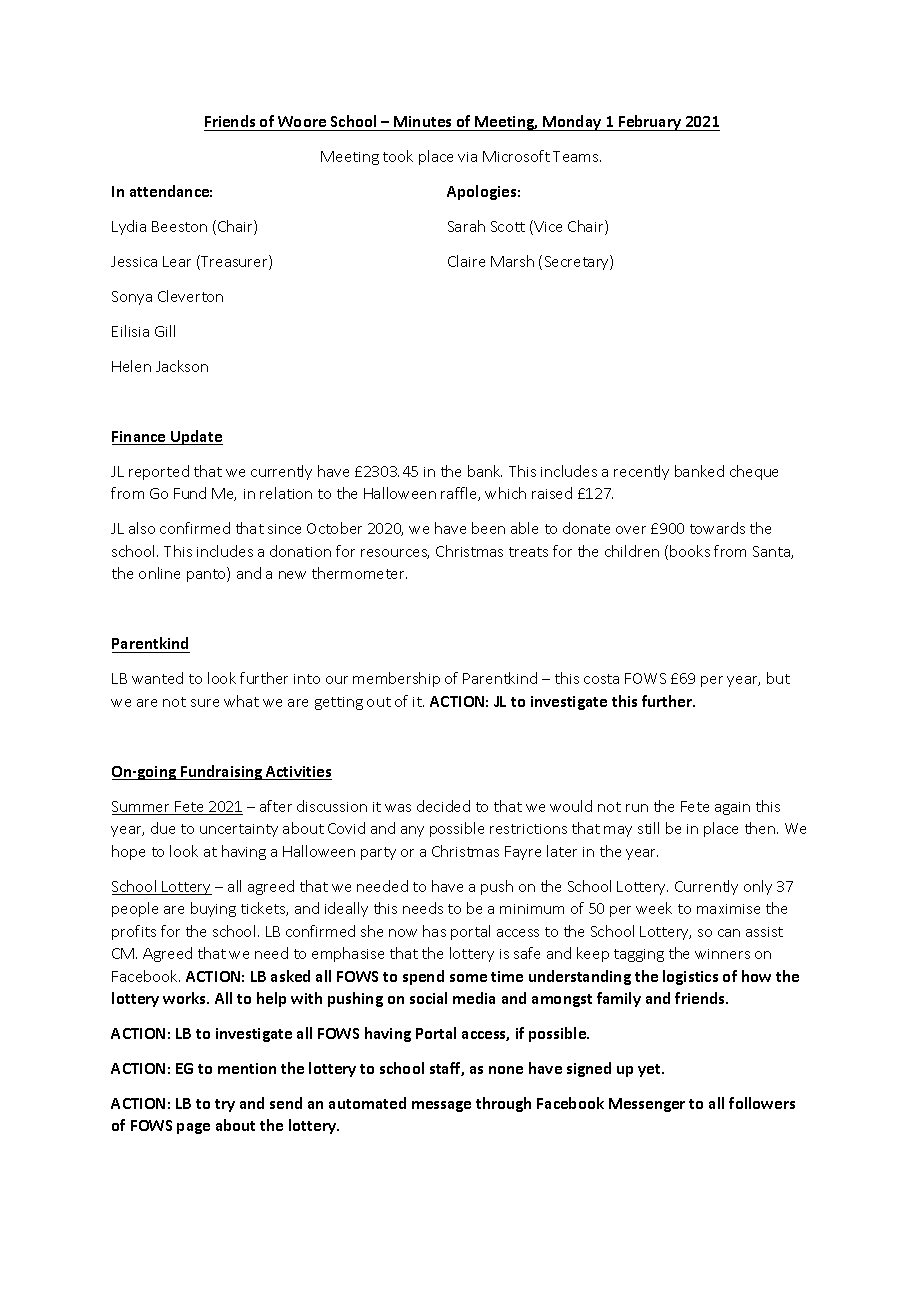 This screenshot has height=1308, width=924. I want to click on message, so click(441, 1106).
